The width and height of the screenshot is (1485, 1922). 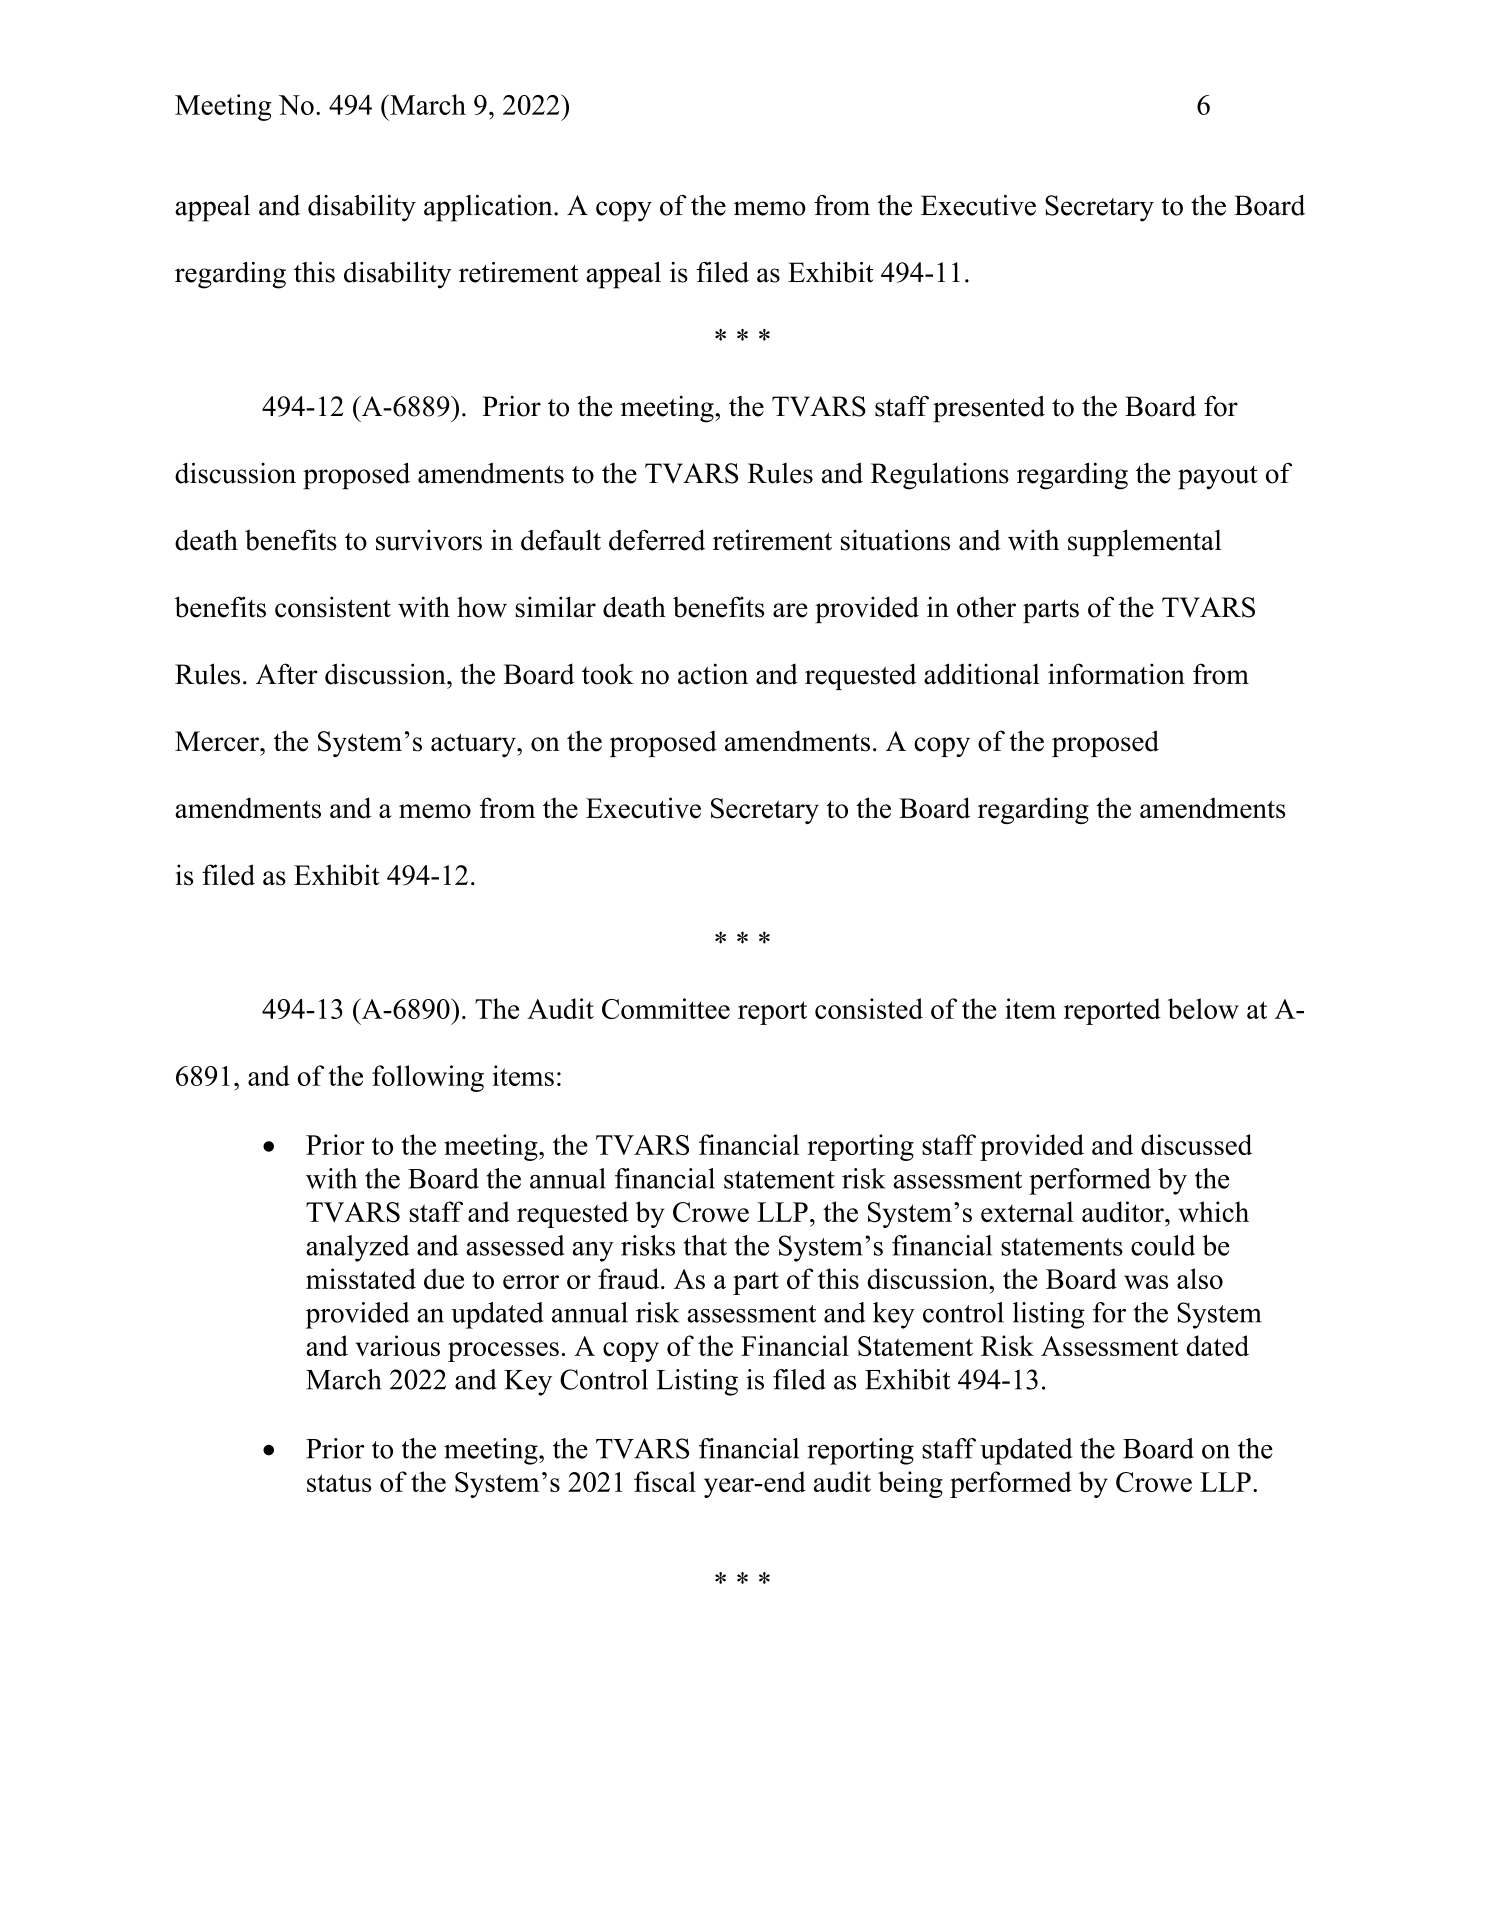 What do you see at coordinates (989, 409) in the screenshot?
I see `presented` at bounding box center [989, 409].
